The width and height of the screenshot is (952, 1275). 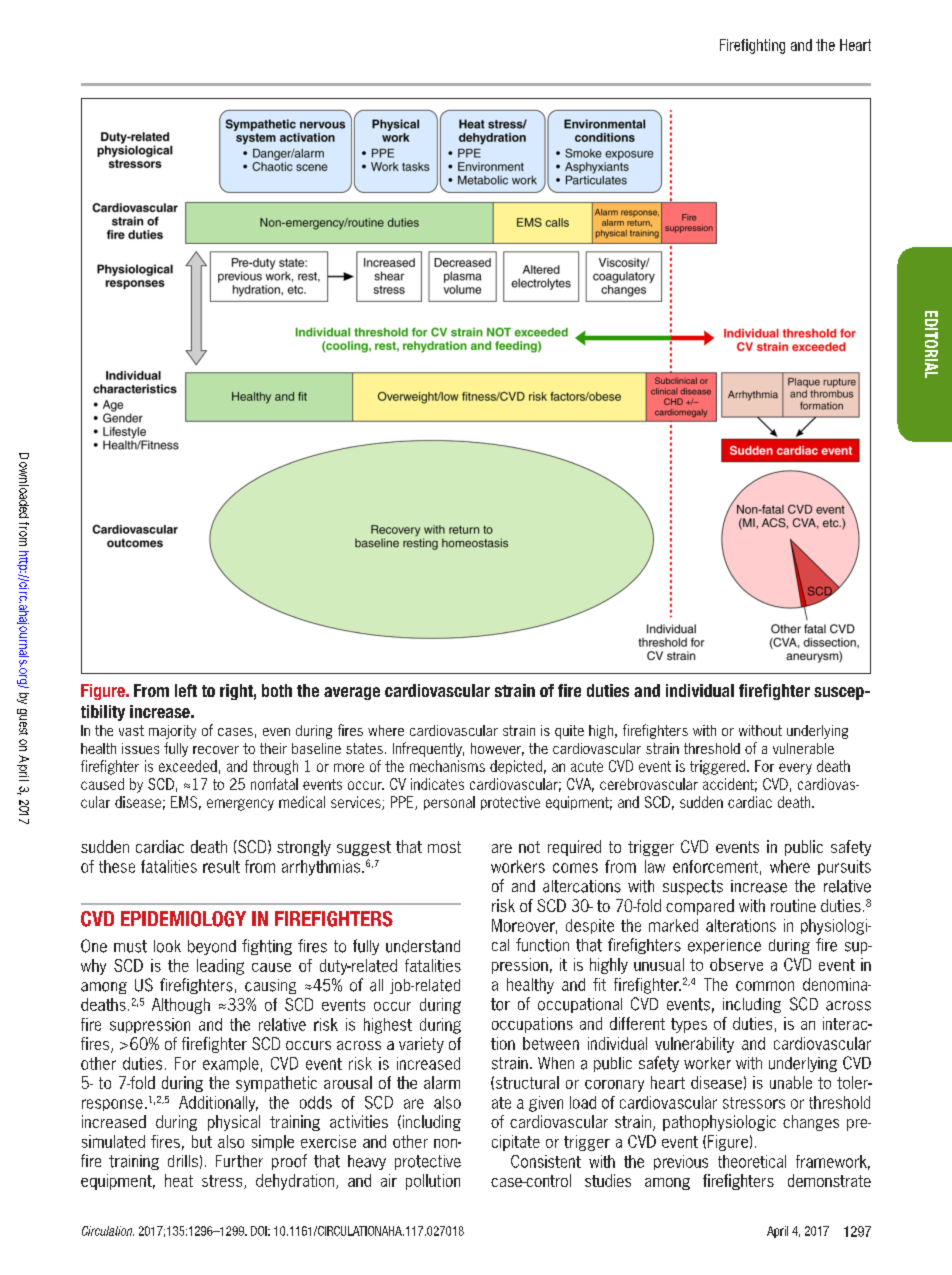 What do you see at coordinates (575, 868) in the screenshot?
I see `comes` at bounding box center [575, 868].
